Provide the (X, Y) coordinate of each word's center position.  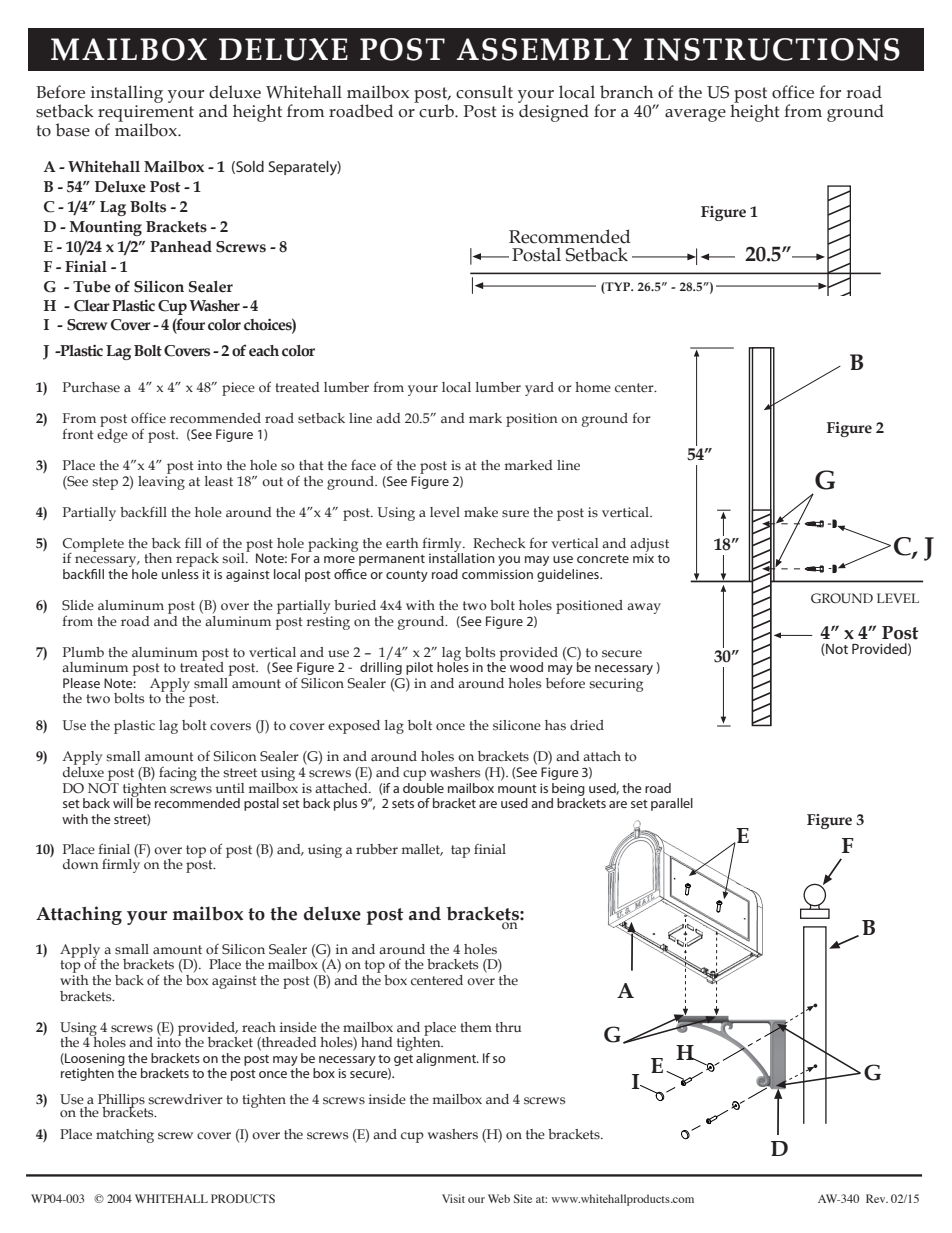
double (423, 786)
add (388, 418)
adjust (649, 546)
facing (178, 774)
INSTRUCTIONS (772, 49)
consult (484, 92)
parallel (672, 804)
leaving (161, 481)
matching (125, 1136)
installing (127, 94)
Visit (453, 1198)
